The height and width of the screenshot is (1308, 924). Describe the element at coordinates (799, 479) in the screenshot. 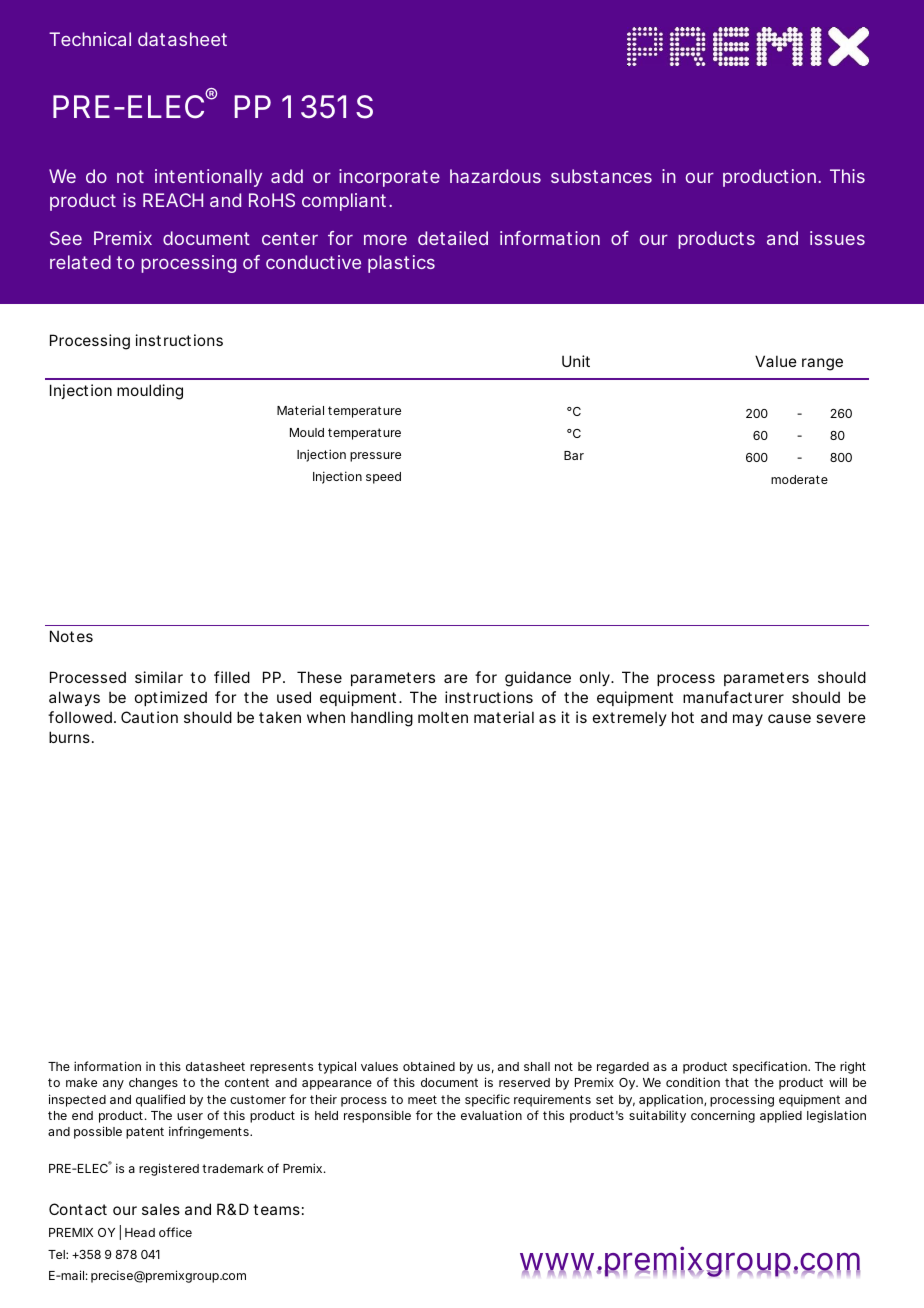

I see `moderate` at that location.
